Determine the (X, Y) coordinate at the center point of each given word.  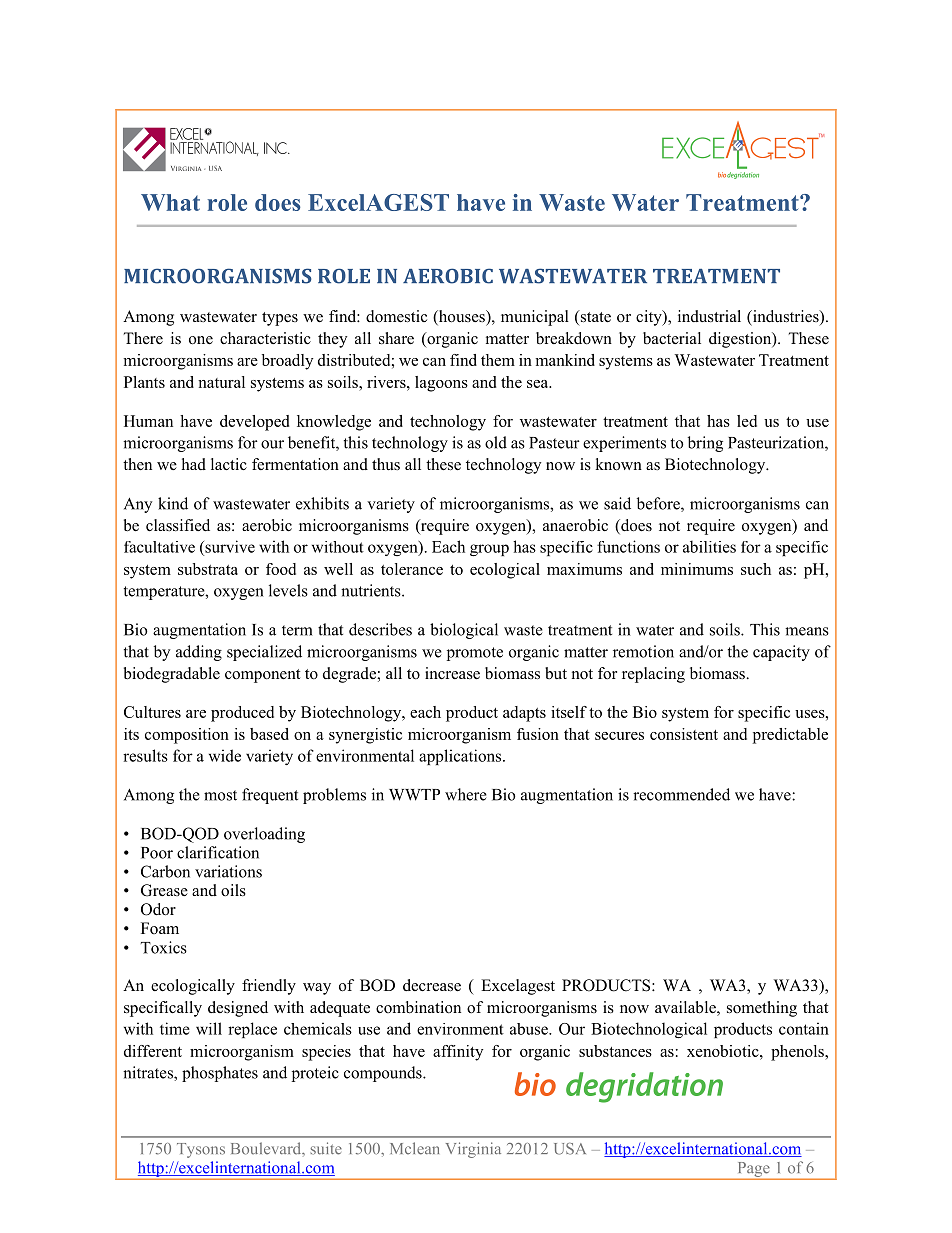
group (489, 550)
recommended (681, 794)
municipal (535, 318)
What (170, 202)
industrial (709, 316)
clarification (218, 852)
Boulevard (267, 1148)
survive (229, 546)
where (466, 794)
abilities (709, 546)
